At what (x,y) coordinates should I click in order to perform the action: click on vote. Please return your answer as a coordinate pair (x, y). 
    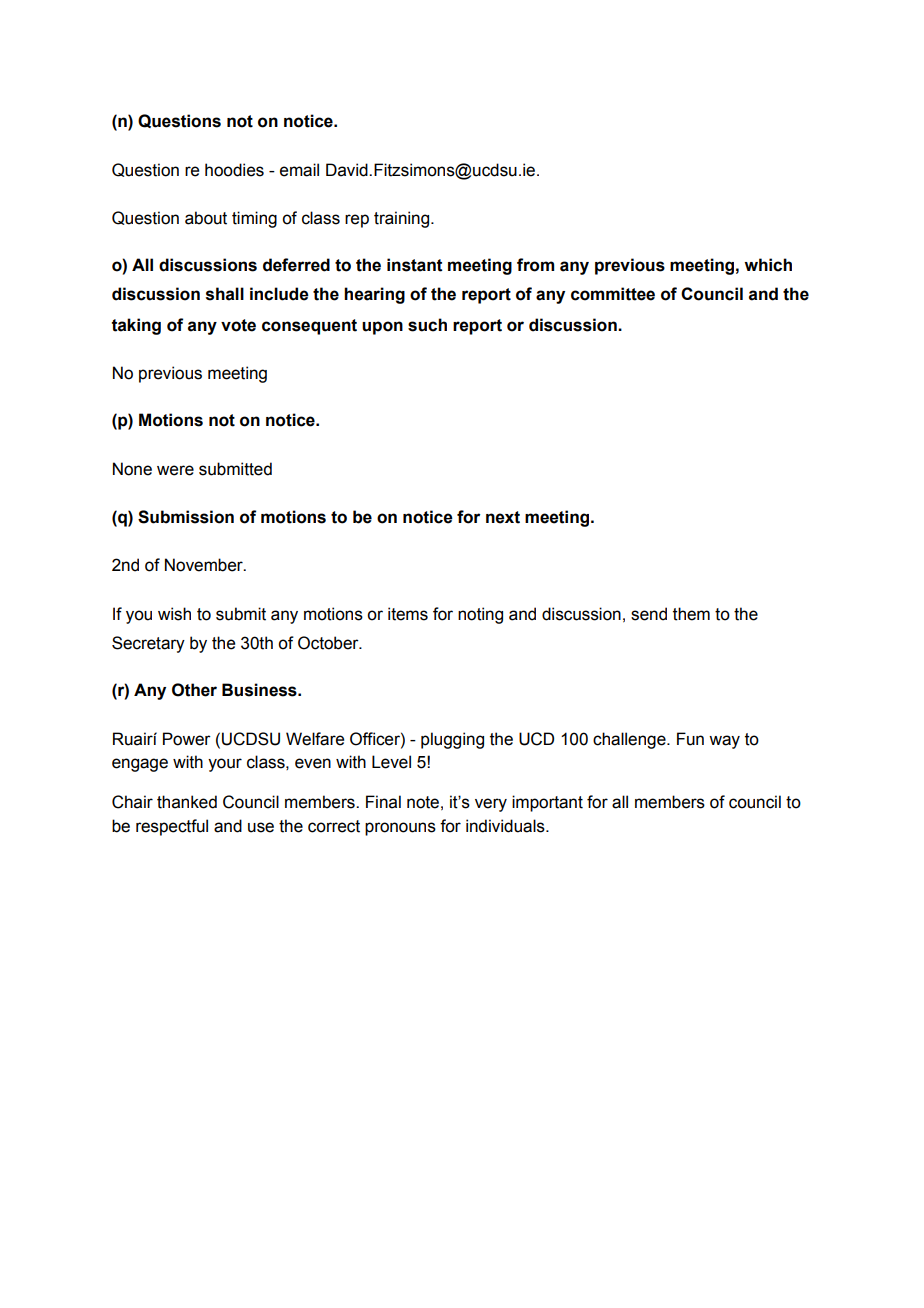
    Looking at the image, I should click on (238, 325).
